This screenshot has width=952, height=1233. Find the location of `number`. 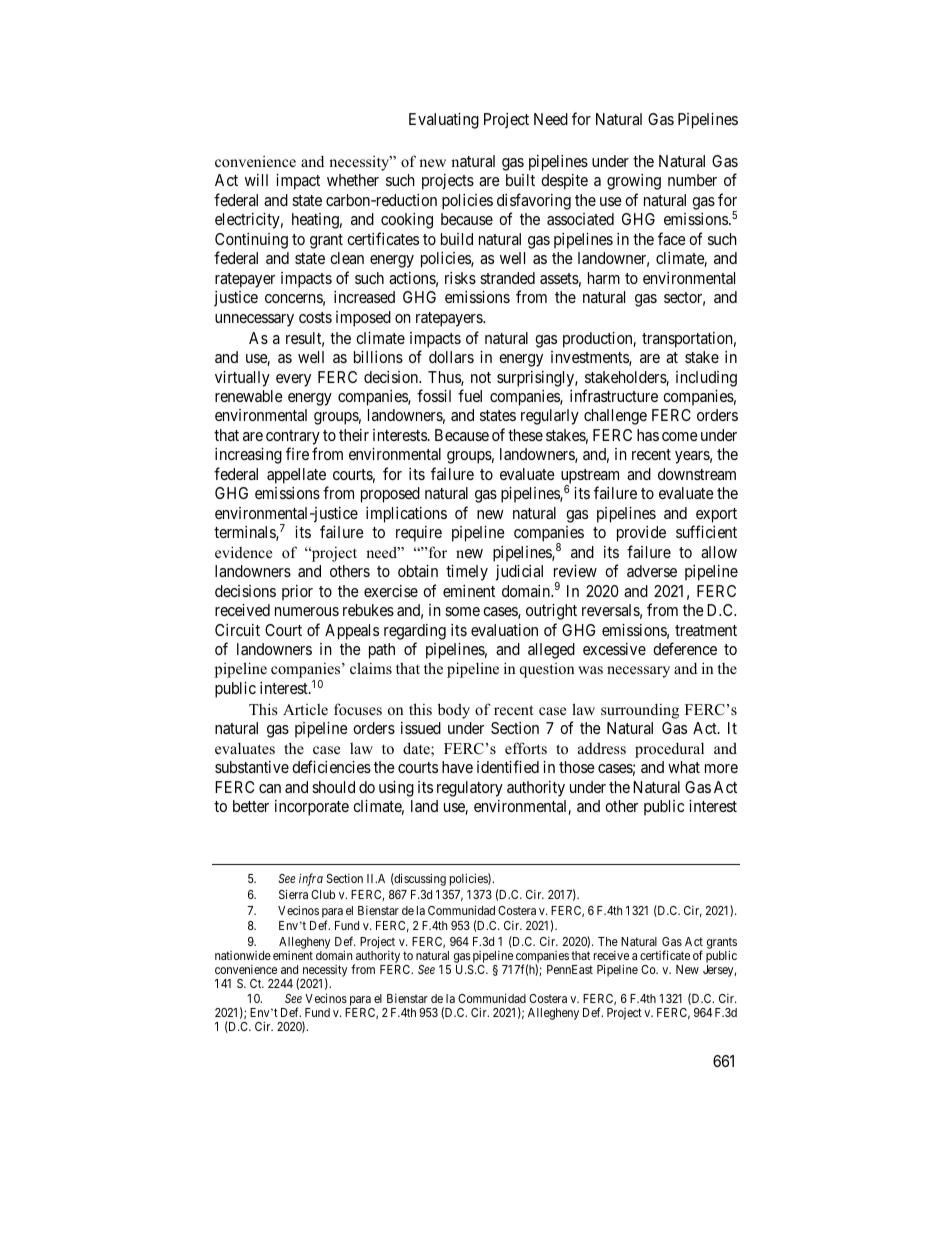

number is located at coordinates (692, 180).
